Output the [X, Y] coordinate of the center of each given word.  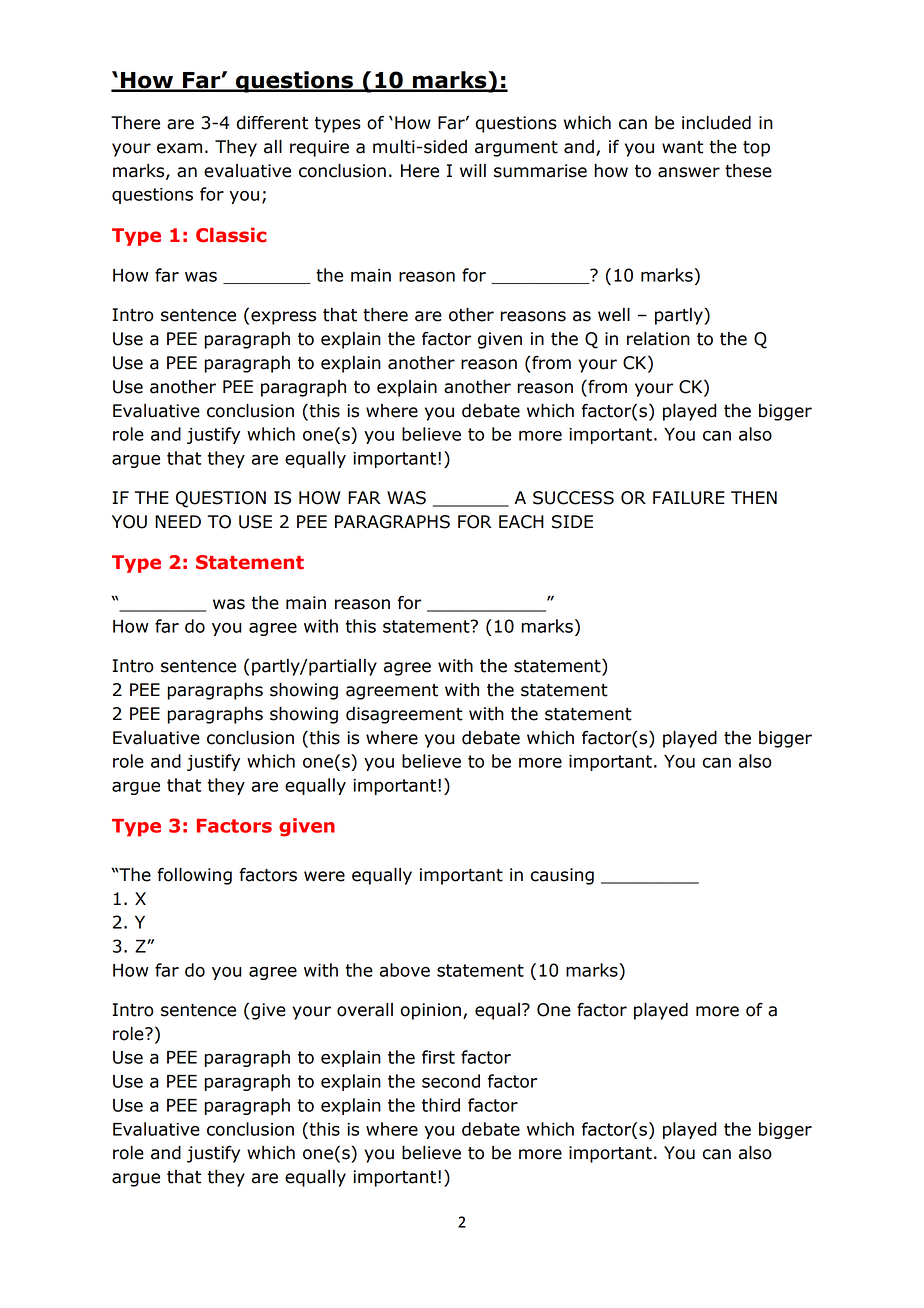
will [473, 170]
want [682, 147]
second [451, 1081]
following [194, 876]
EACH [521, 522]
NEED [178, 521]
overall [365, 1009]
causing [562, 876]
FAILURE [689, 498]
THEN [754, 497]
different [272, 122]
